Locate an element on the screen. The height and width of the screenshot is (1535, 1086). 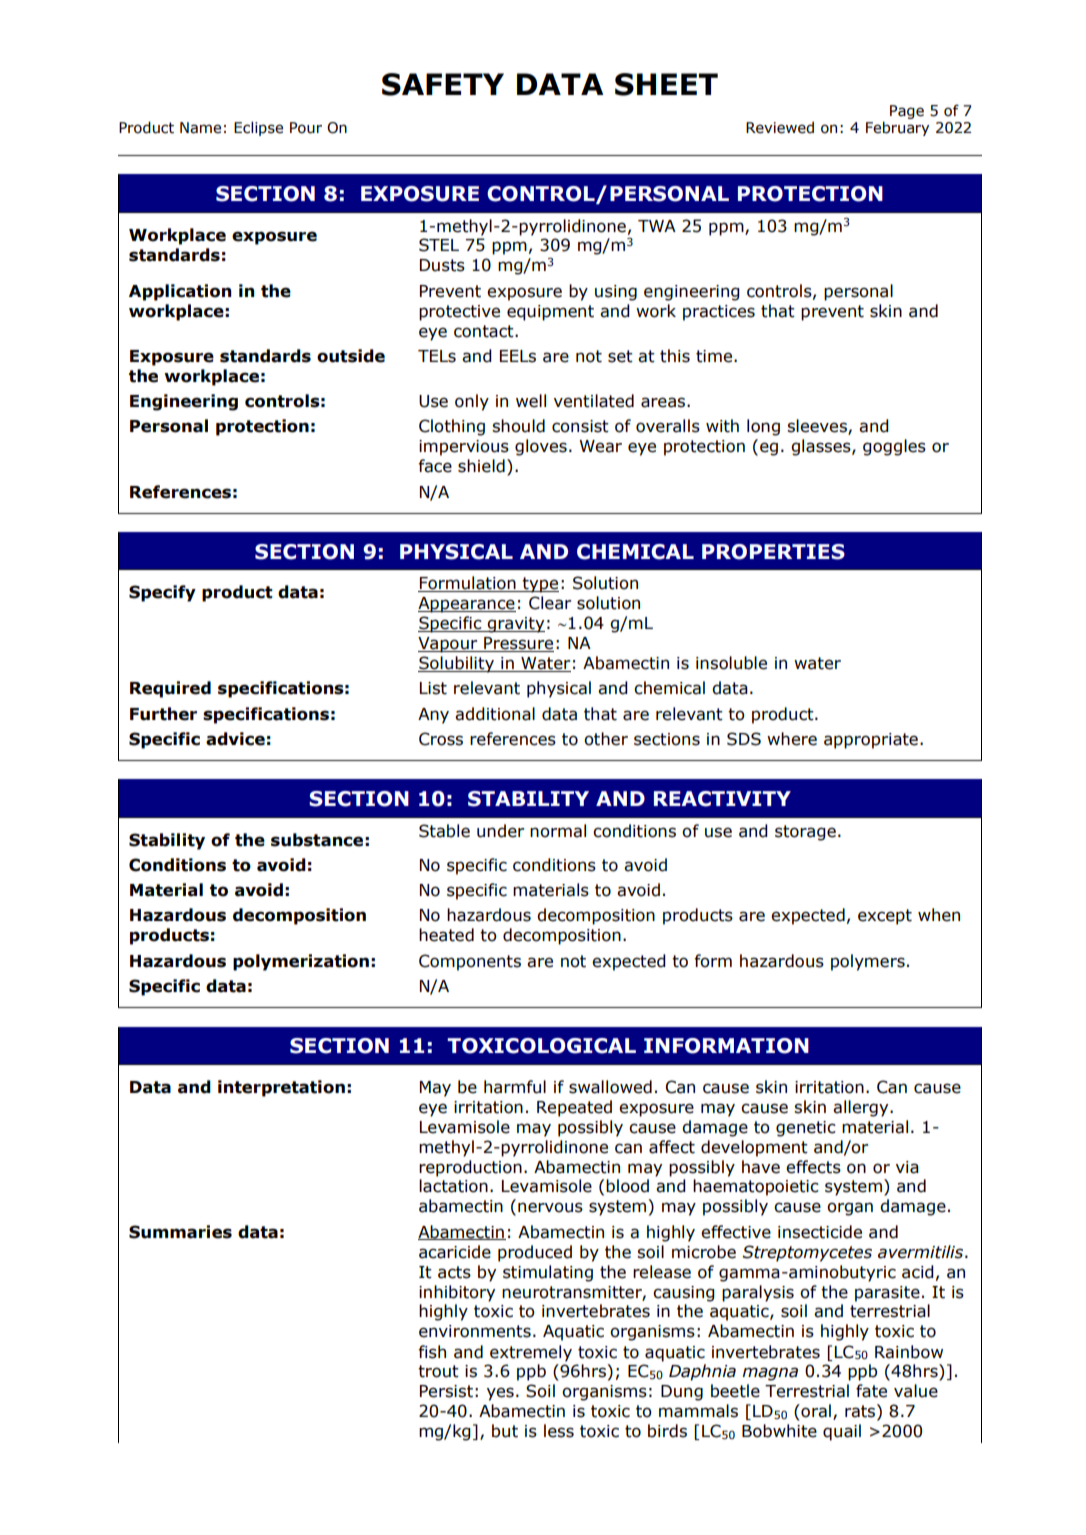
polymers is located at coordinates (868, 962).
